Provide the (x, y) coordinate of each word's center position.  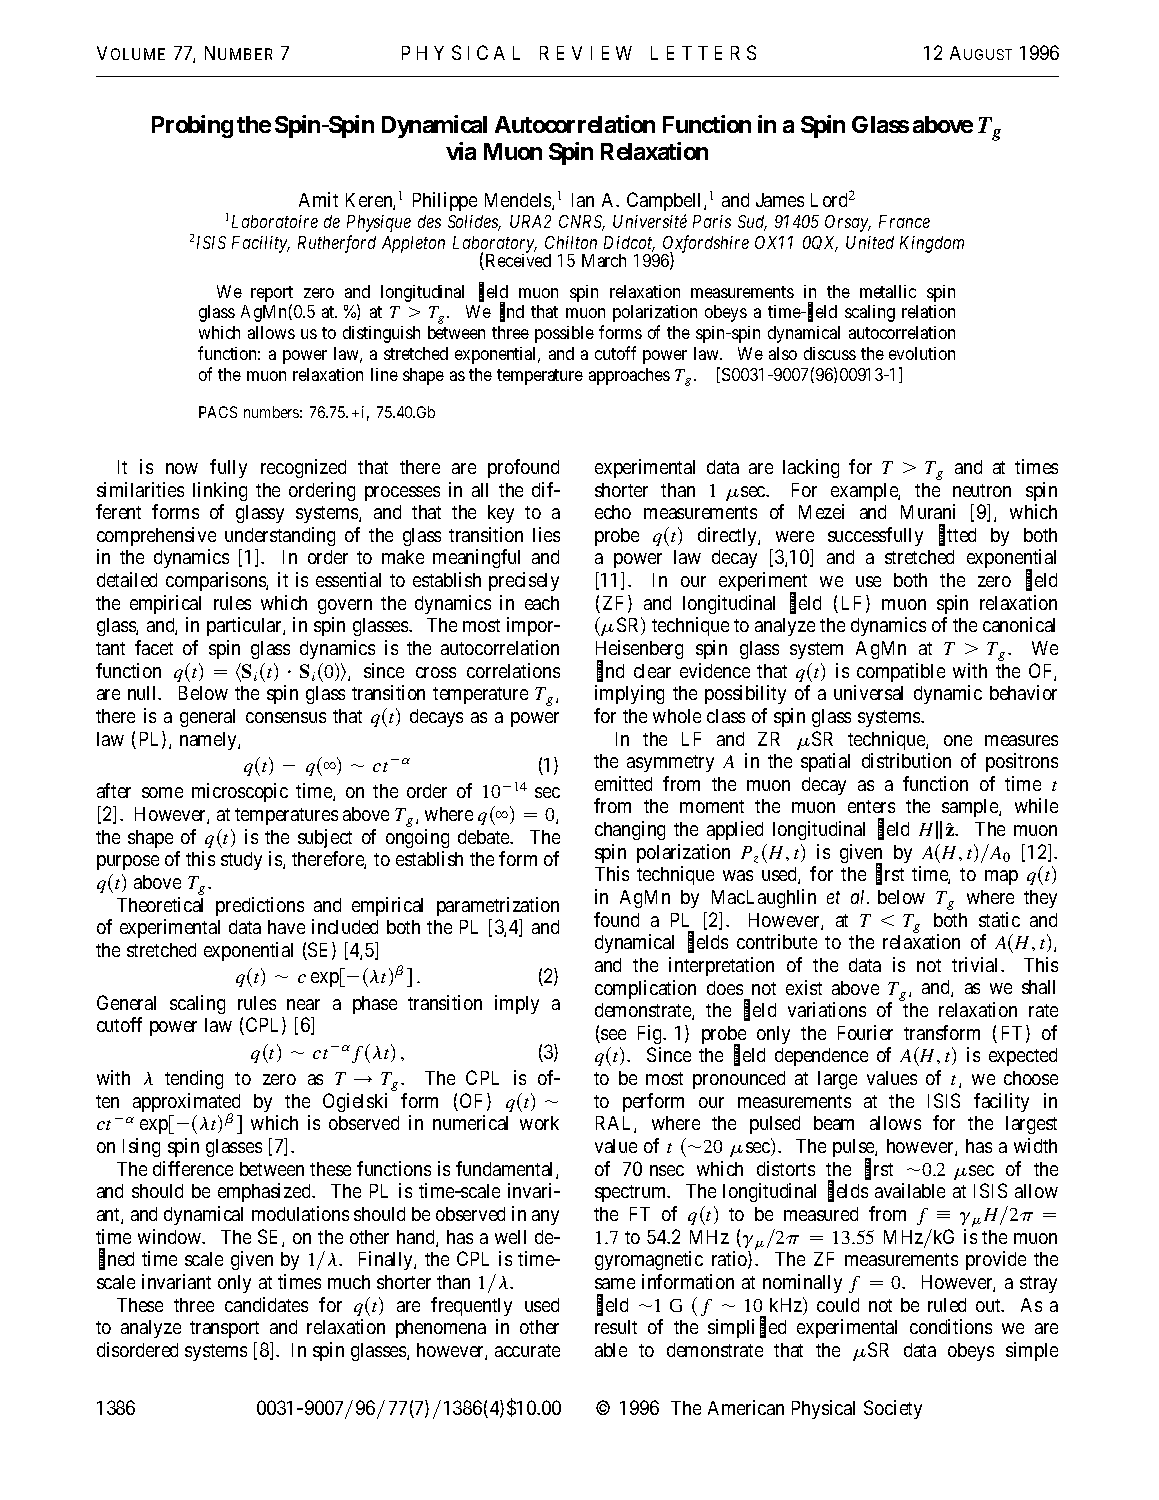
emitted (623, 783)
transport (224, 1329)
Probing (192, 126)
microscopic (240, 792)
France (904, 221)
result (616, 1327)
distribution (906, 760)
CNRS (582, 223)
